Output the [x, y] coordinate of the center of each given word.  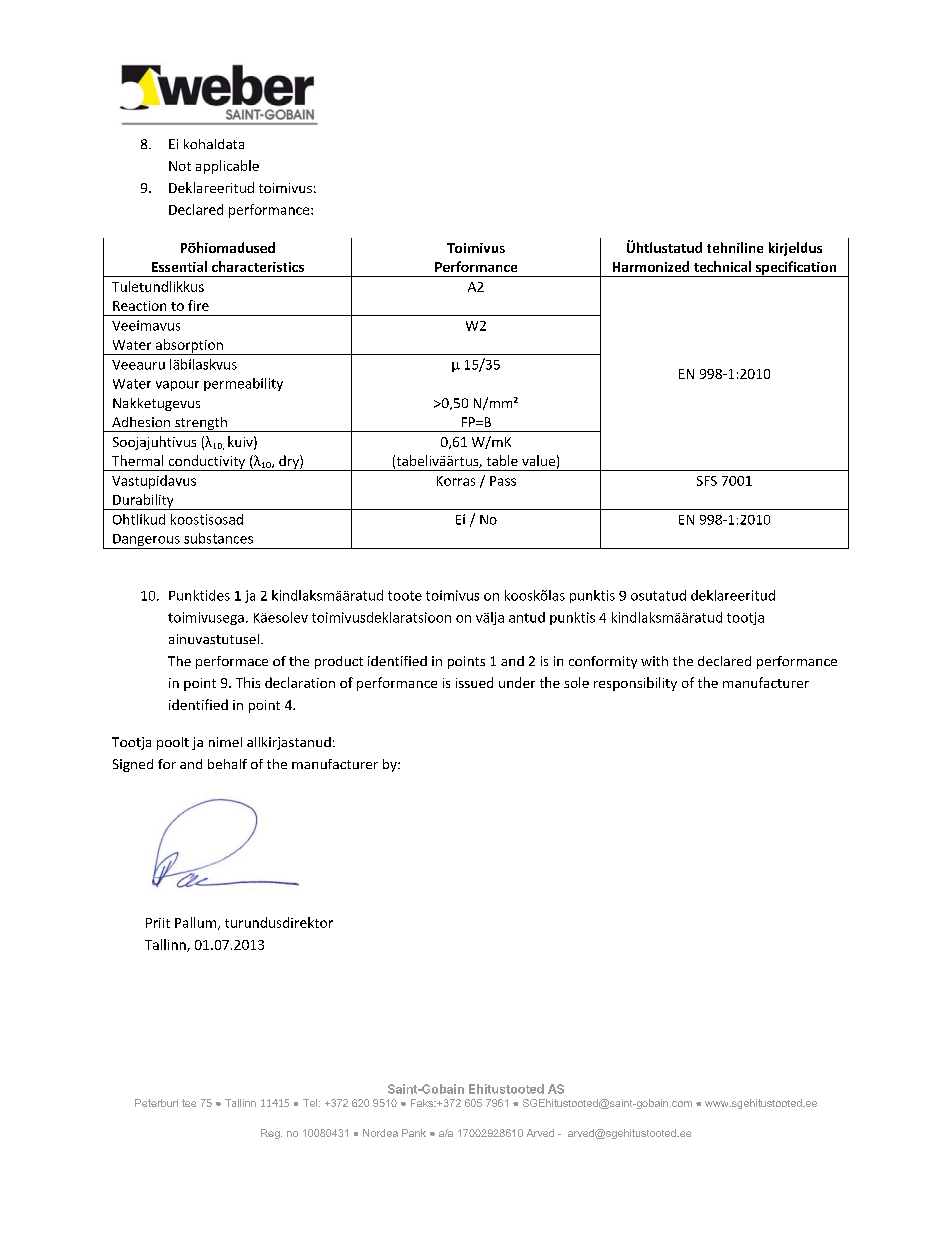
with [654, 661]
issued [474, 682]
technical [722, 266]
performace [232, 662]
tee [189, 1103]
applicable [227, 167]
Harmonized [651, 266]
